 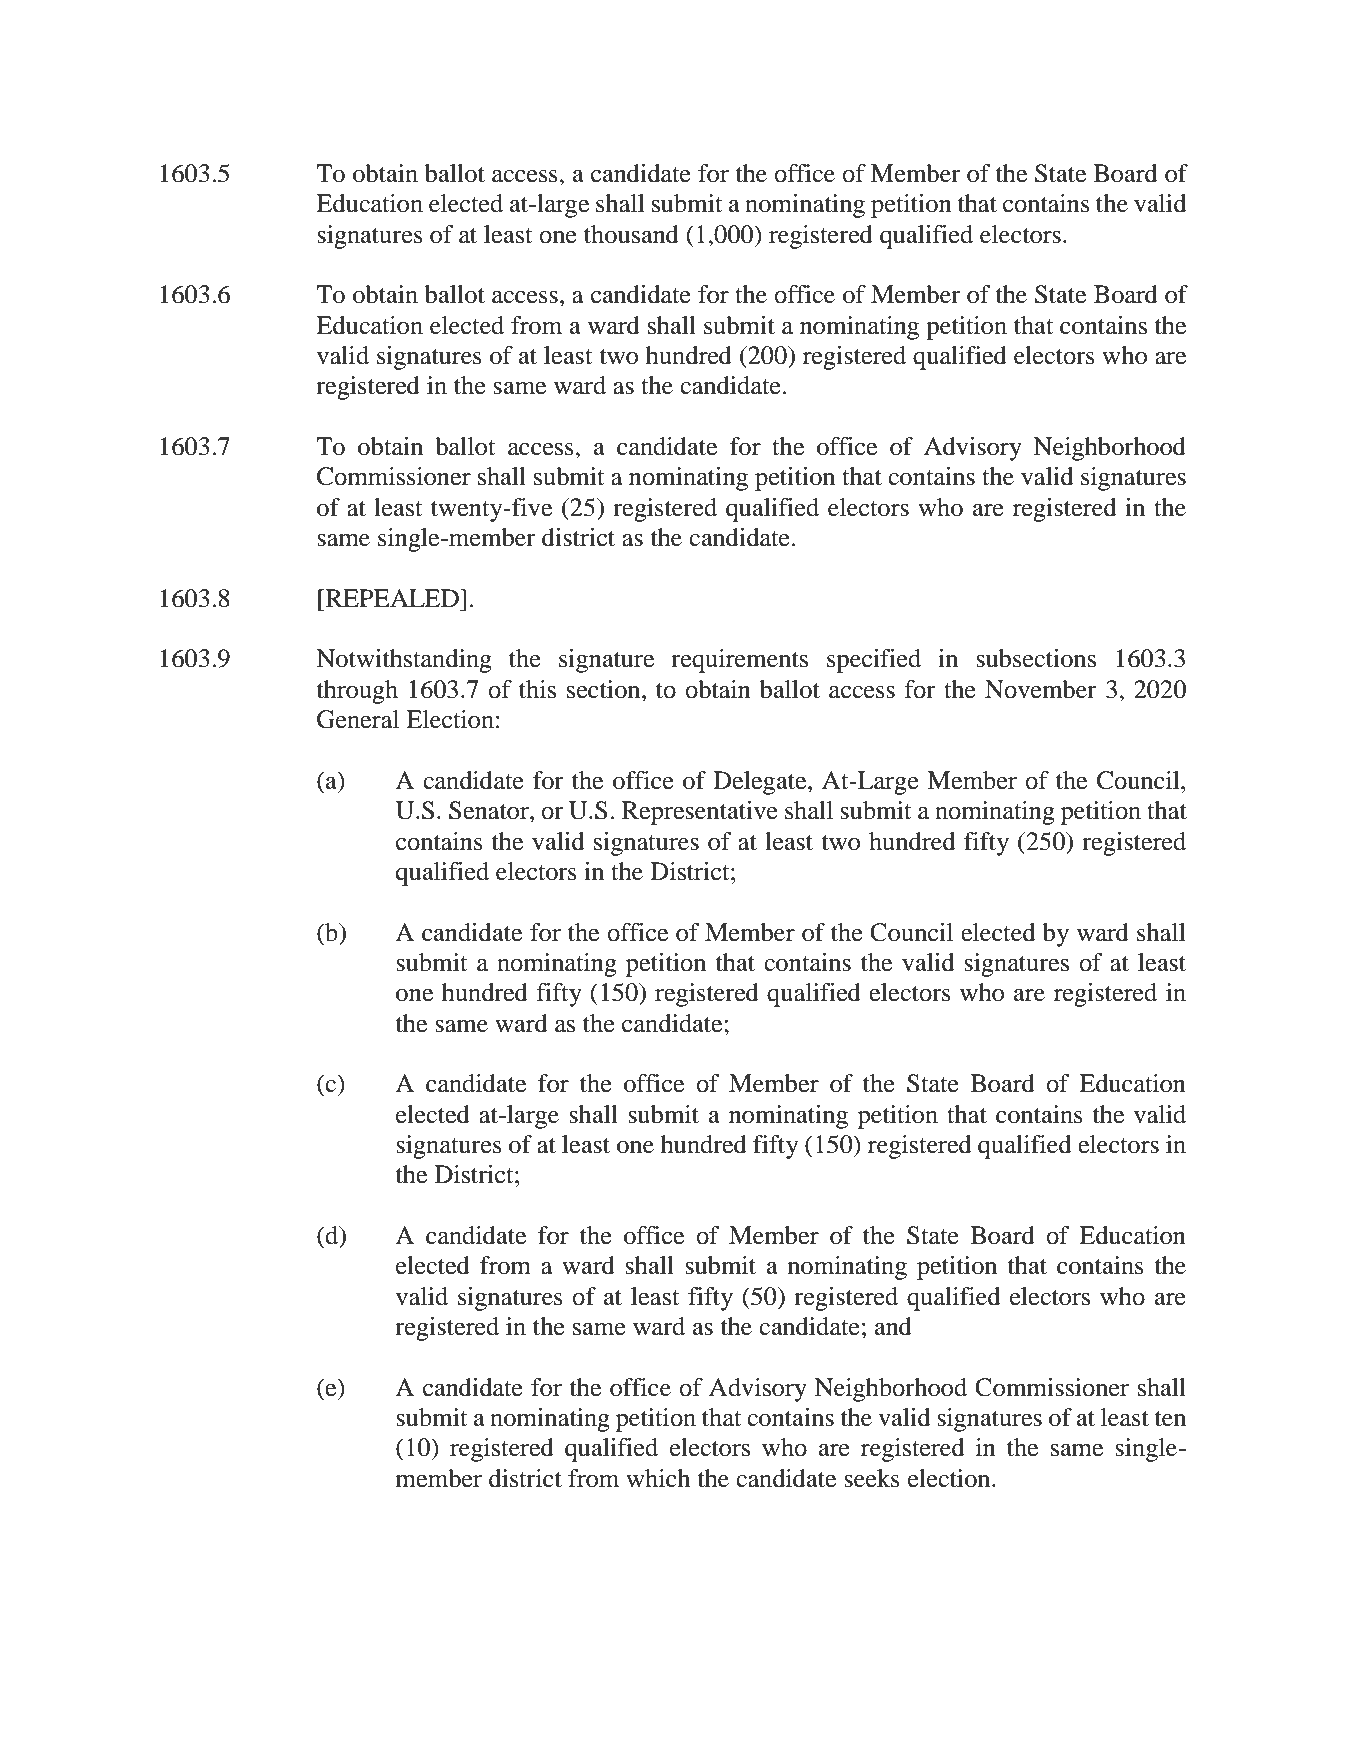 I want to click on Senator, so click(x=490, y=810).
